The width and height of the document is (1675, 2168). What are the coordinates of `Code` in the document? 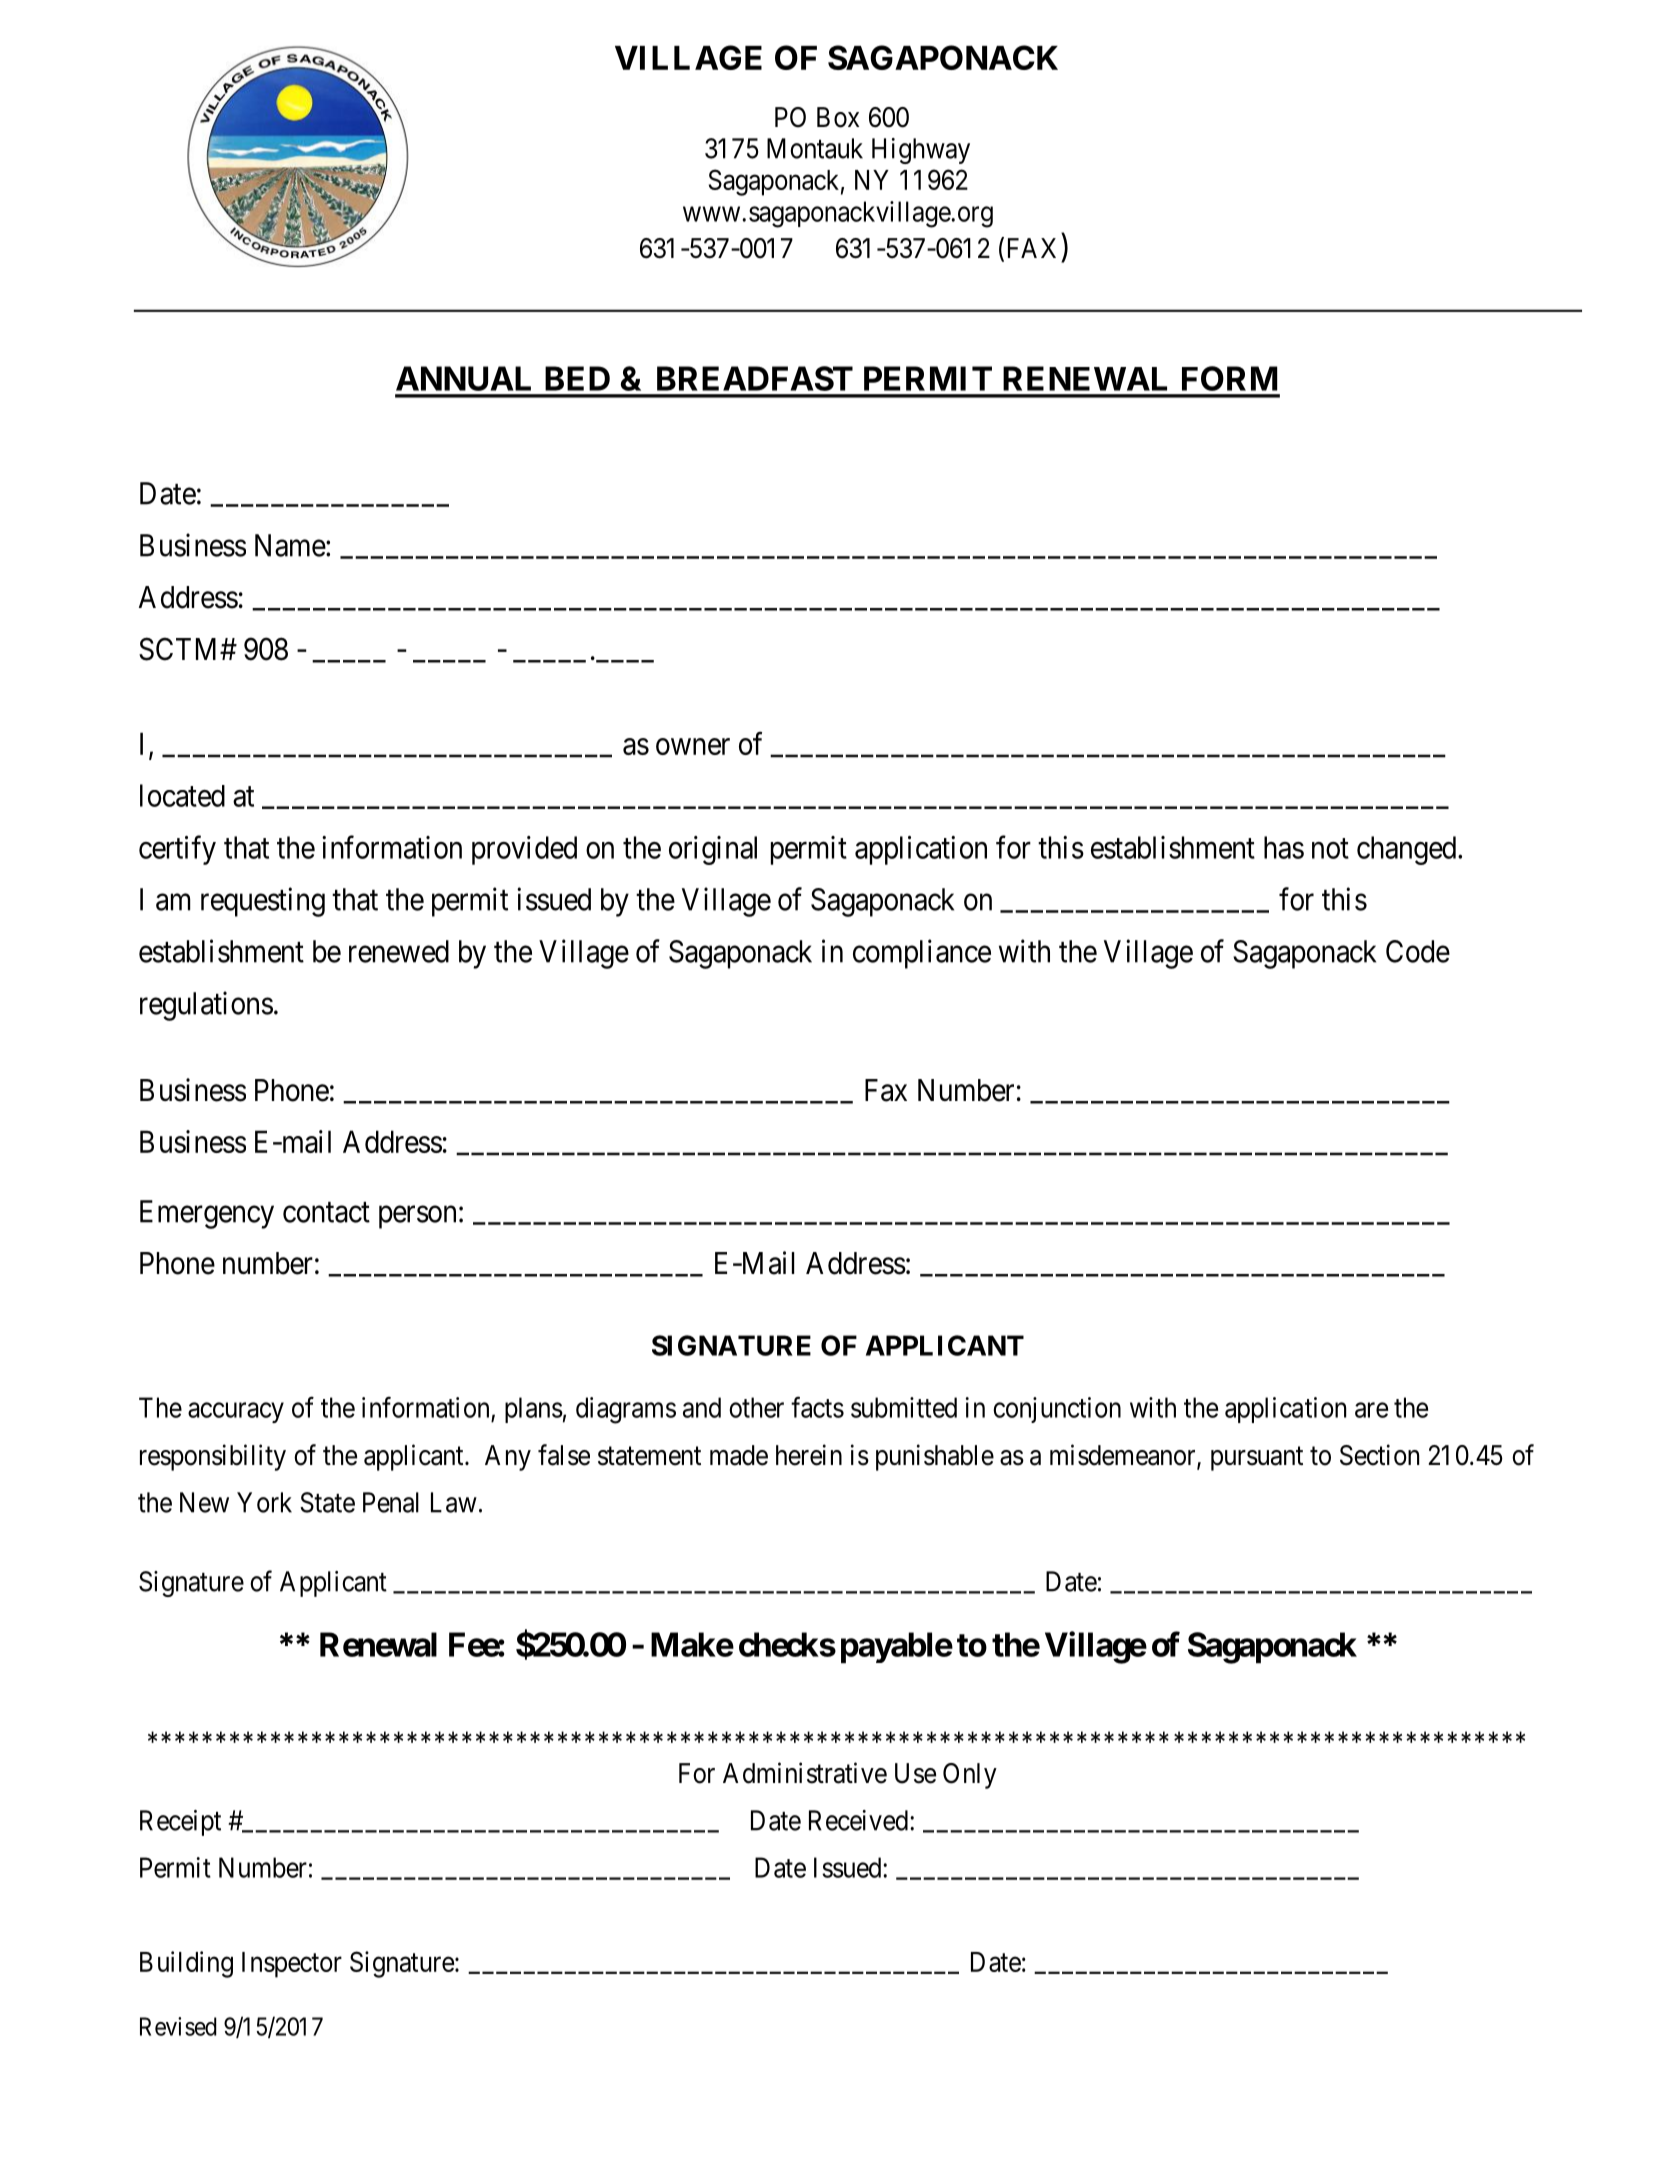 It's located at (1418, 951).
